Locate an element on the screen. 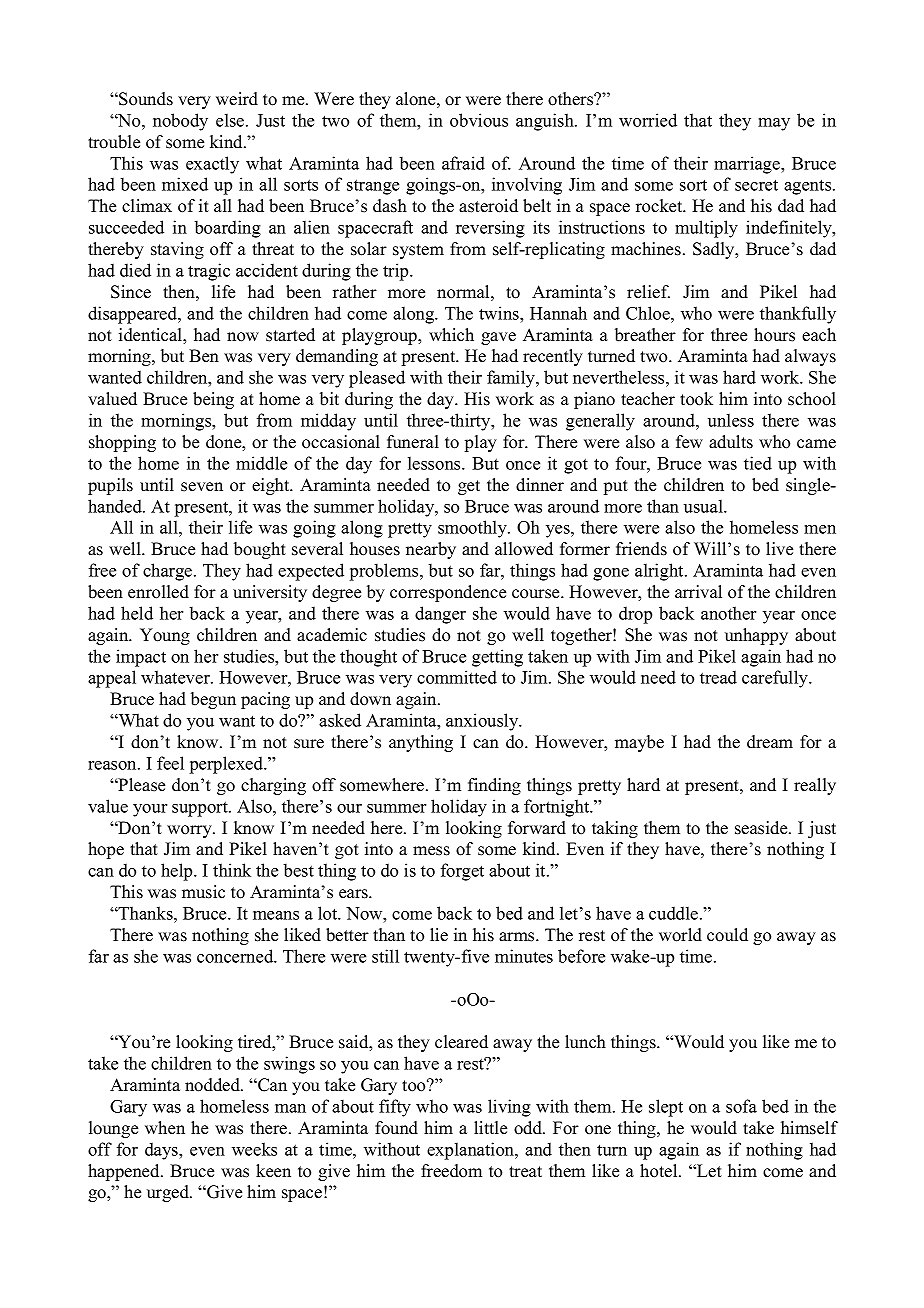 The width and height of the screenshot is (924, 1308). nobody is located at coordinates (180, 122).
